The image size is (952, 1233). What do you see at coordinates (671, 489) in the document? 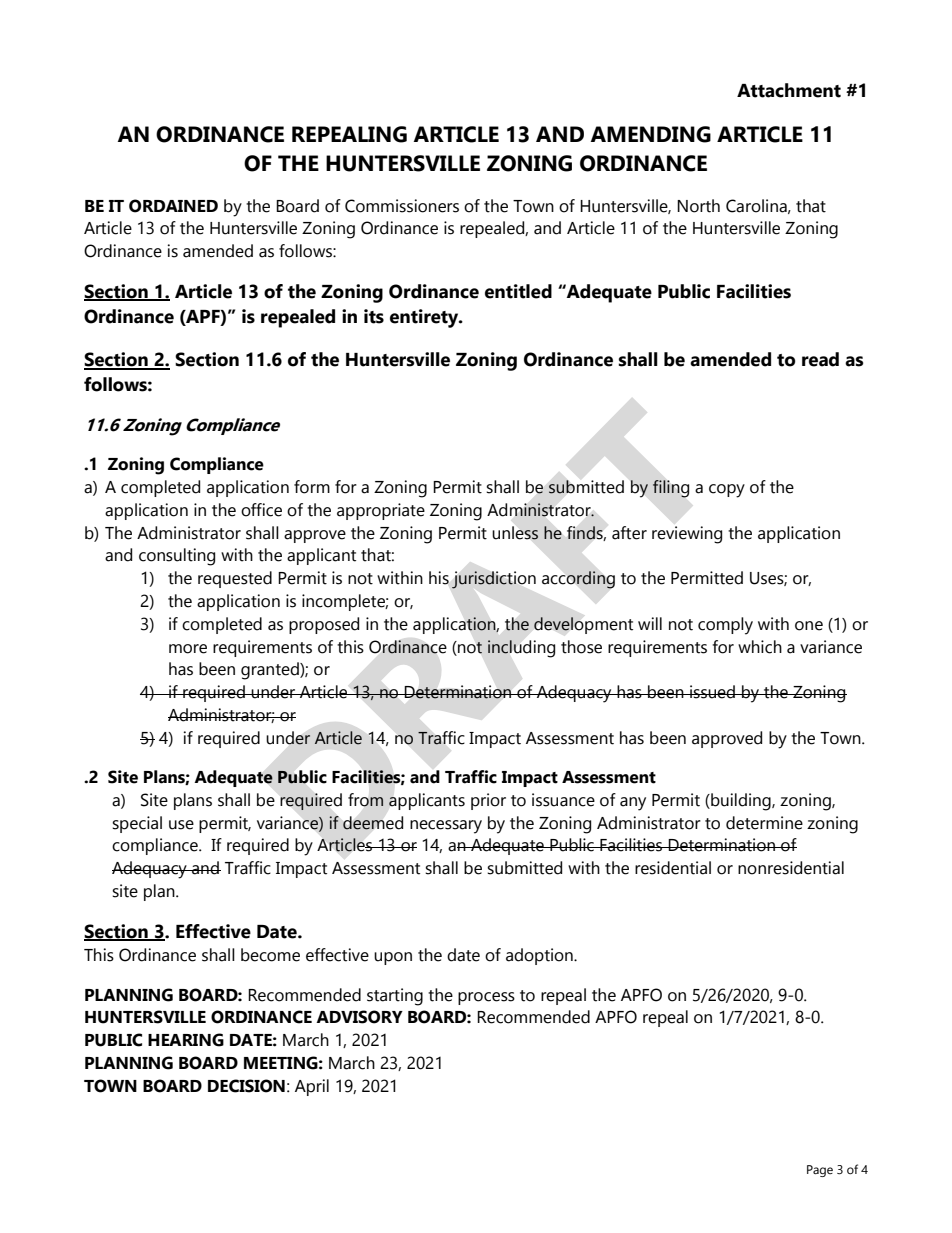
I see `filing` at bounding box center [671, 489].
